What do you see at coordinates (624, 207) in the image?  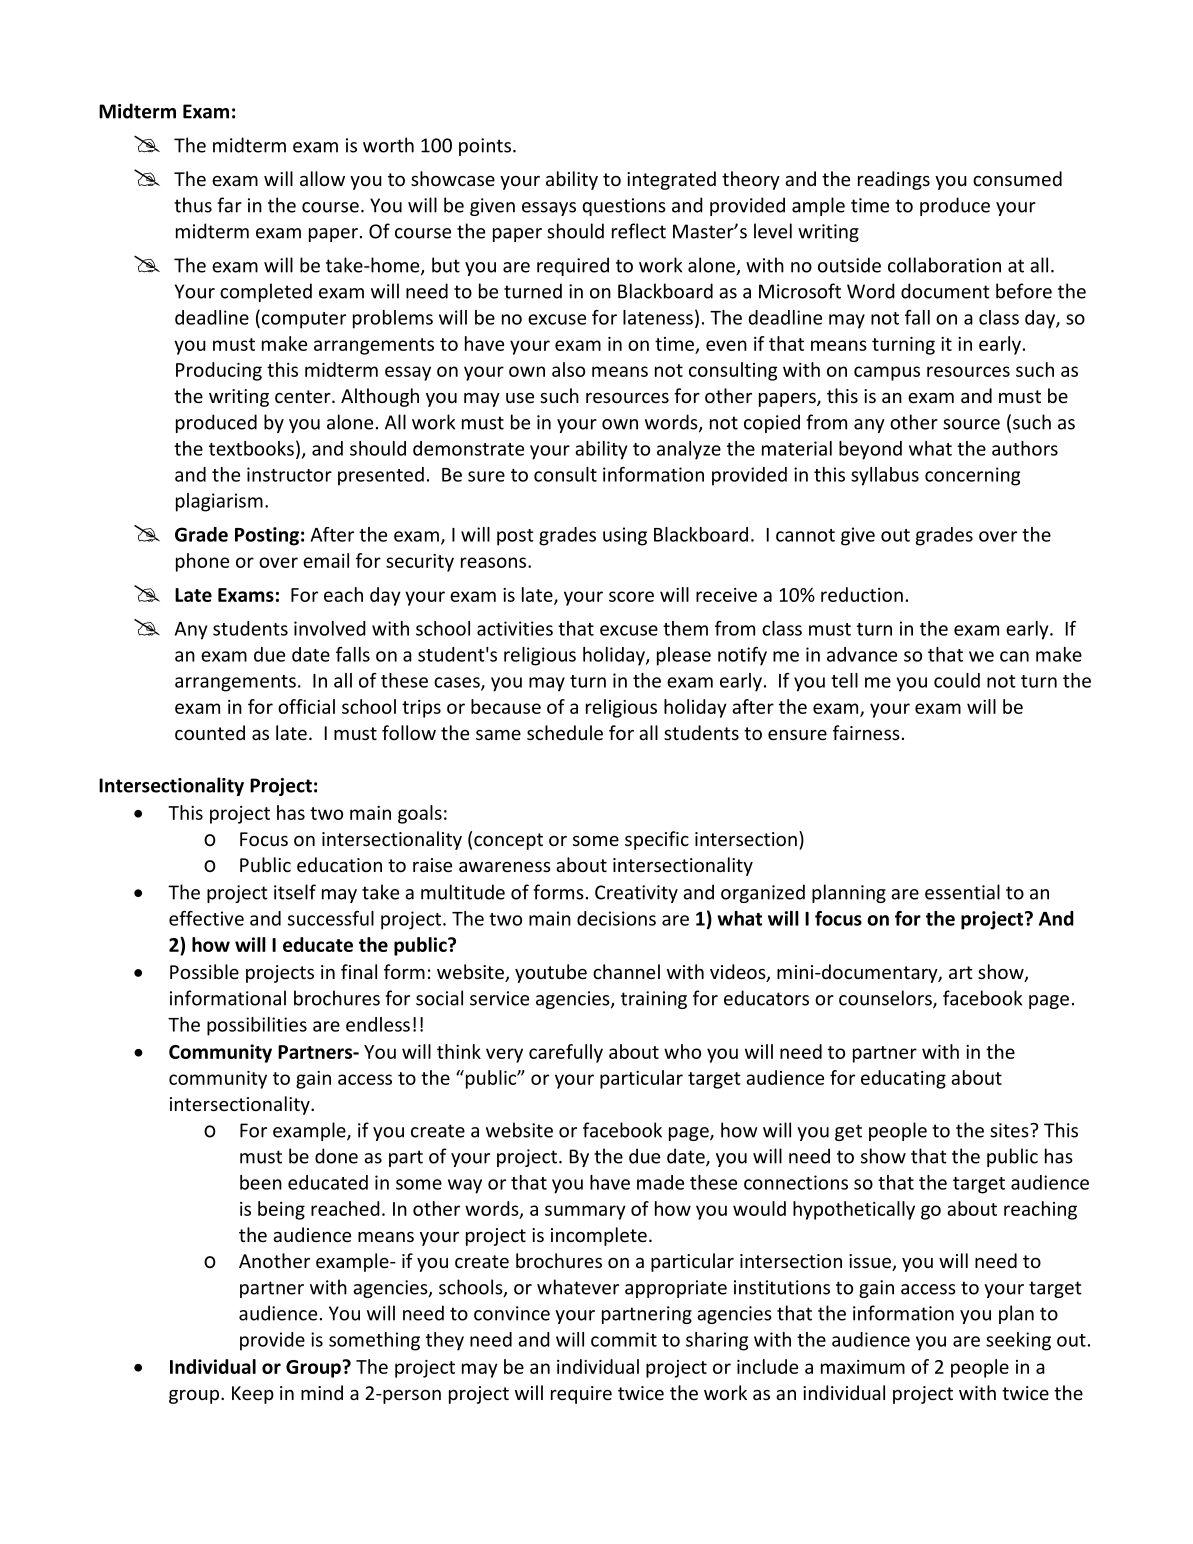 I see `questions` at bounding box center [624, 207].
